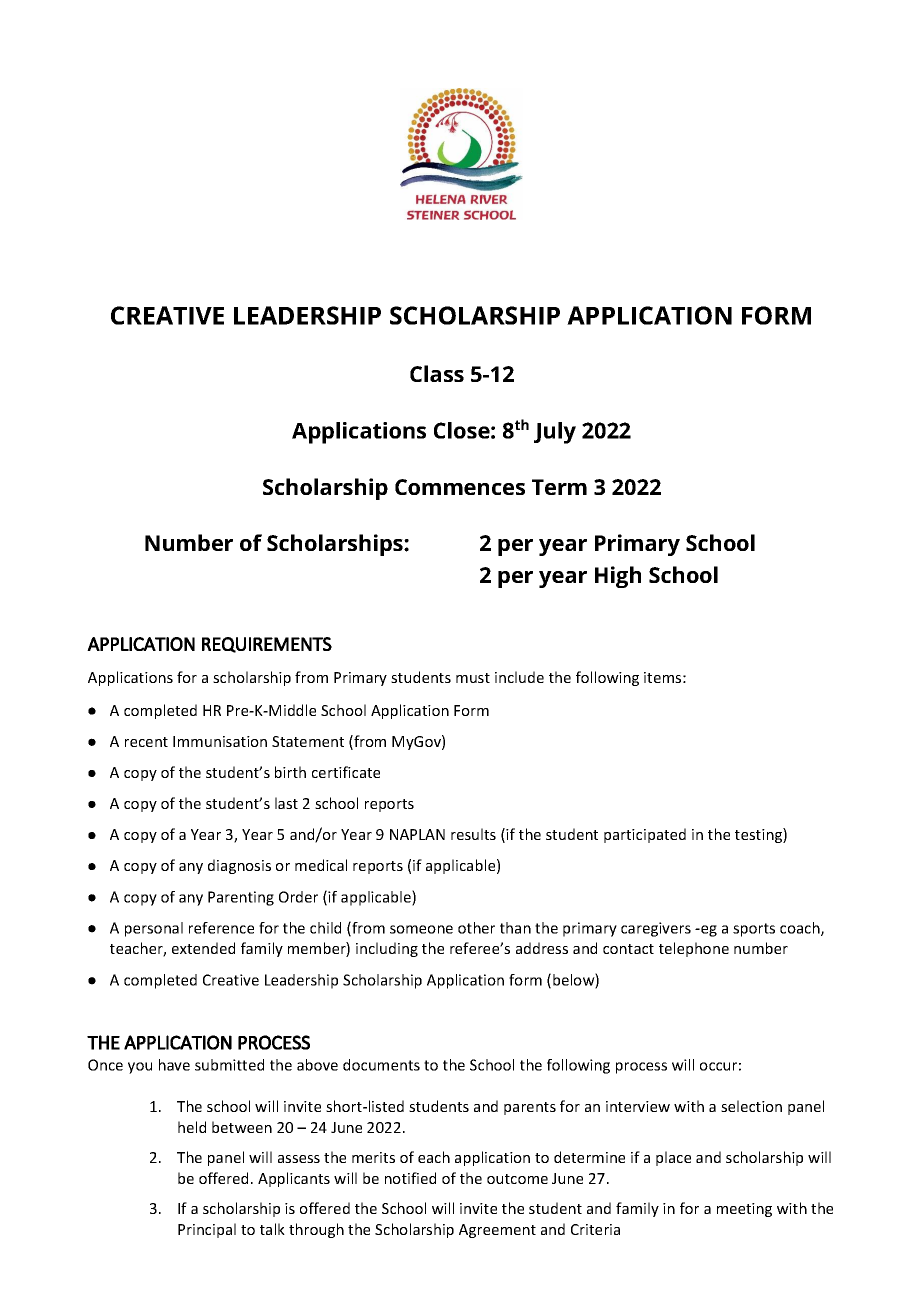 Image resolution: width=924 pixels, height=1308 pixels. Describe the element at coordinates (460, 487) in the screenshot. I see `Commences` at that location.
